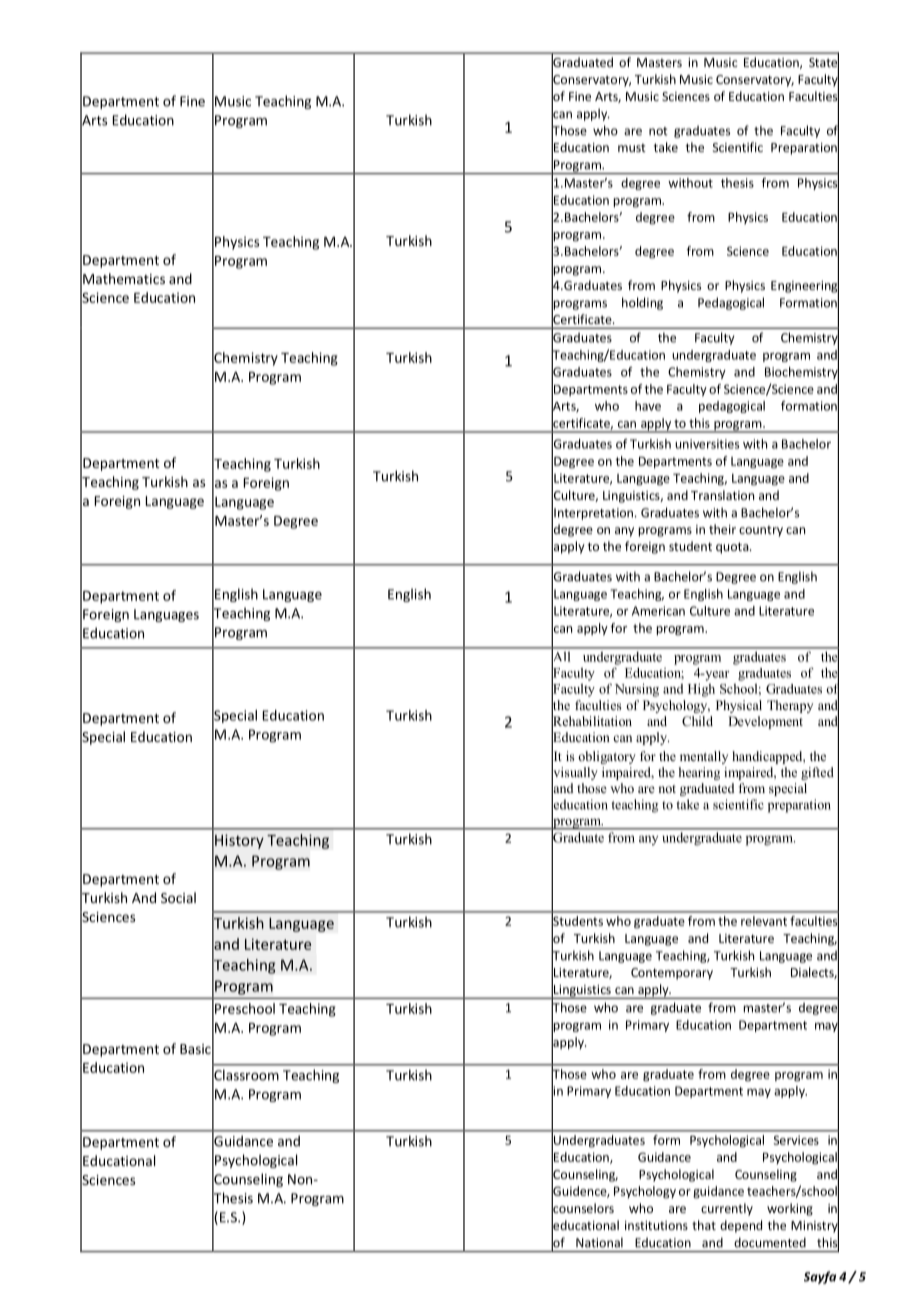 The image size is (924, 1308). Describe the element at coordinates (642, 303) in the screenshot. I see `holding` at that location.
